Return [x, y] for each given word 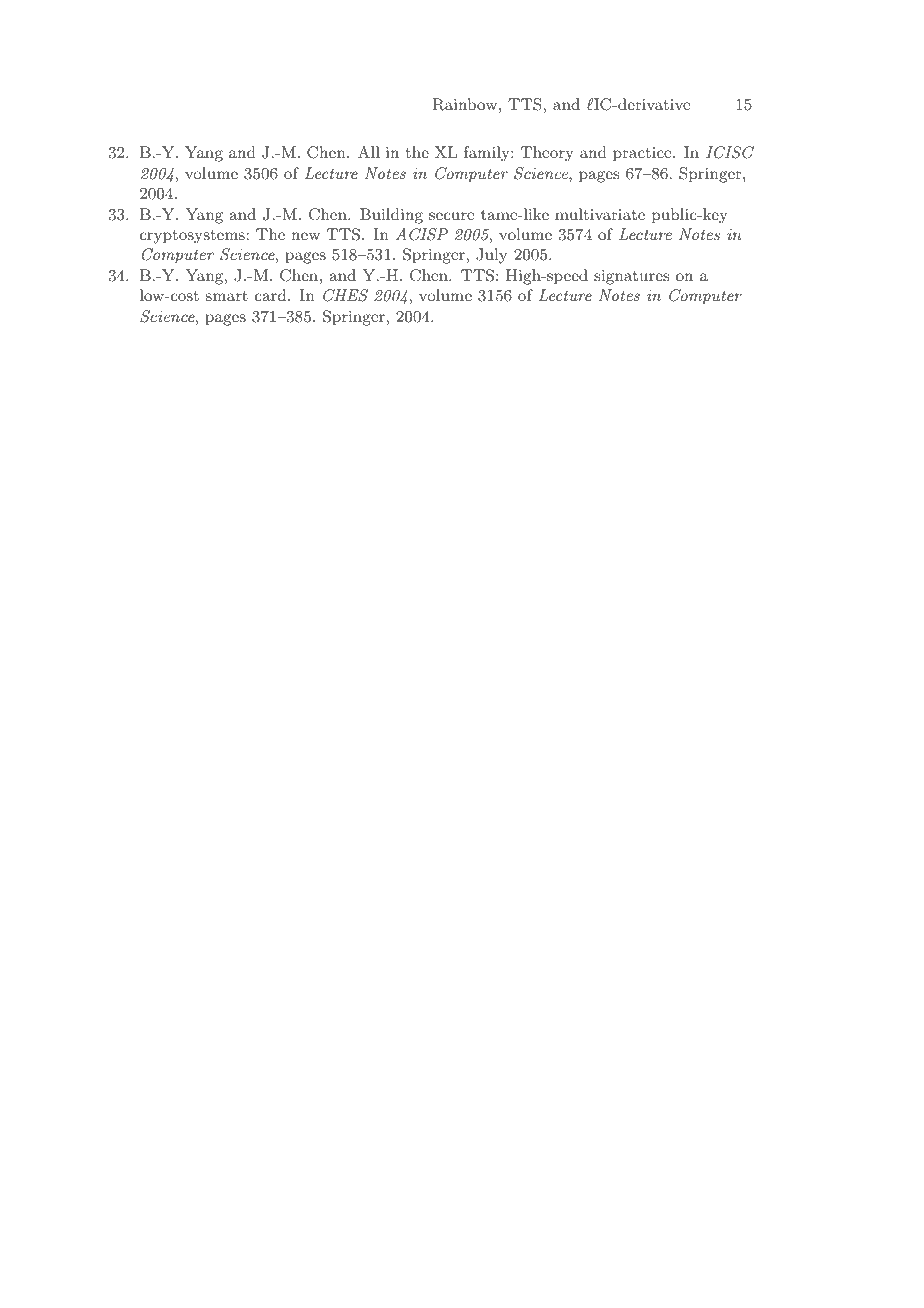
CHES [345, 295]
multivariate [600, 214]
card [272, 295]
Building [391, 216]
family [488, 154]
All [369, 152]
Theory [547, 154]
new [305, 236]
